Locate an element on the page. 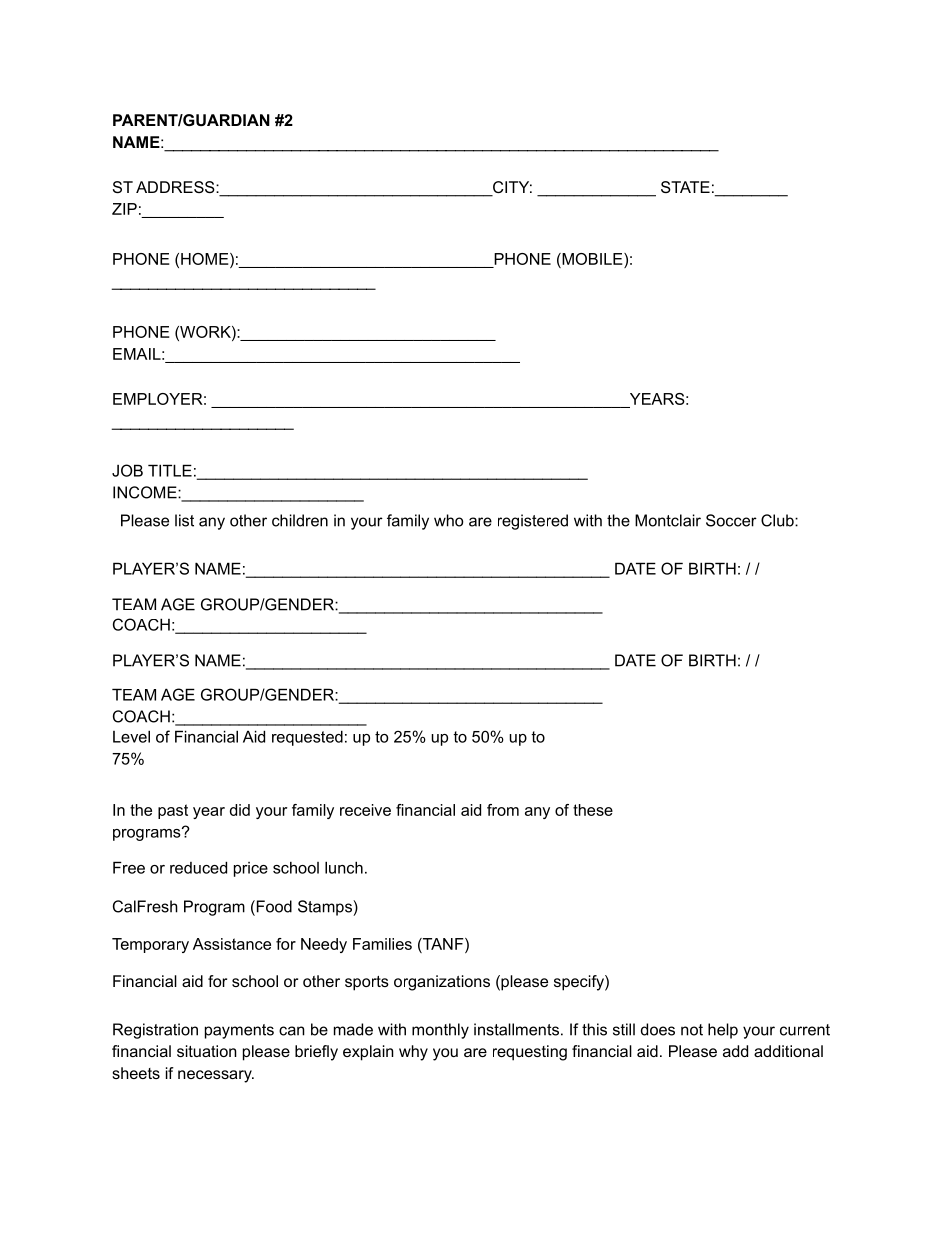  JOB is located at coordinates (127, 470).
